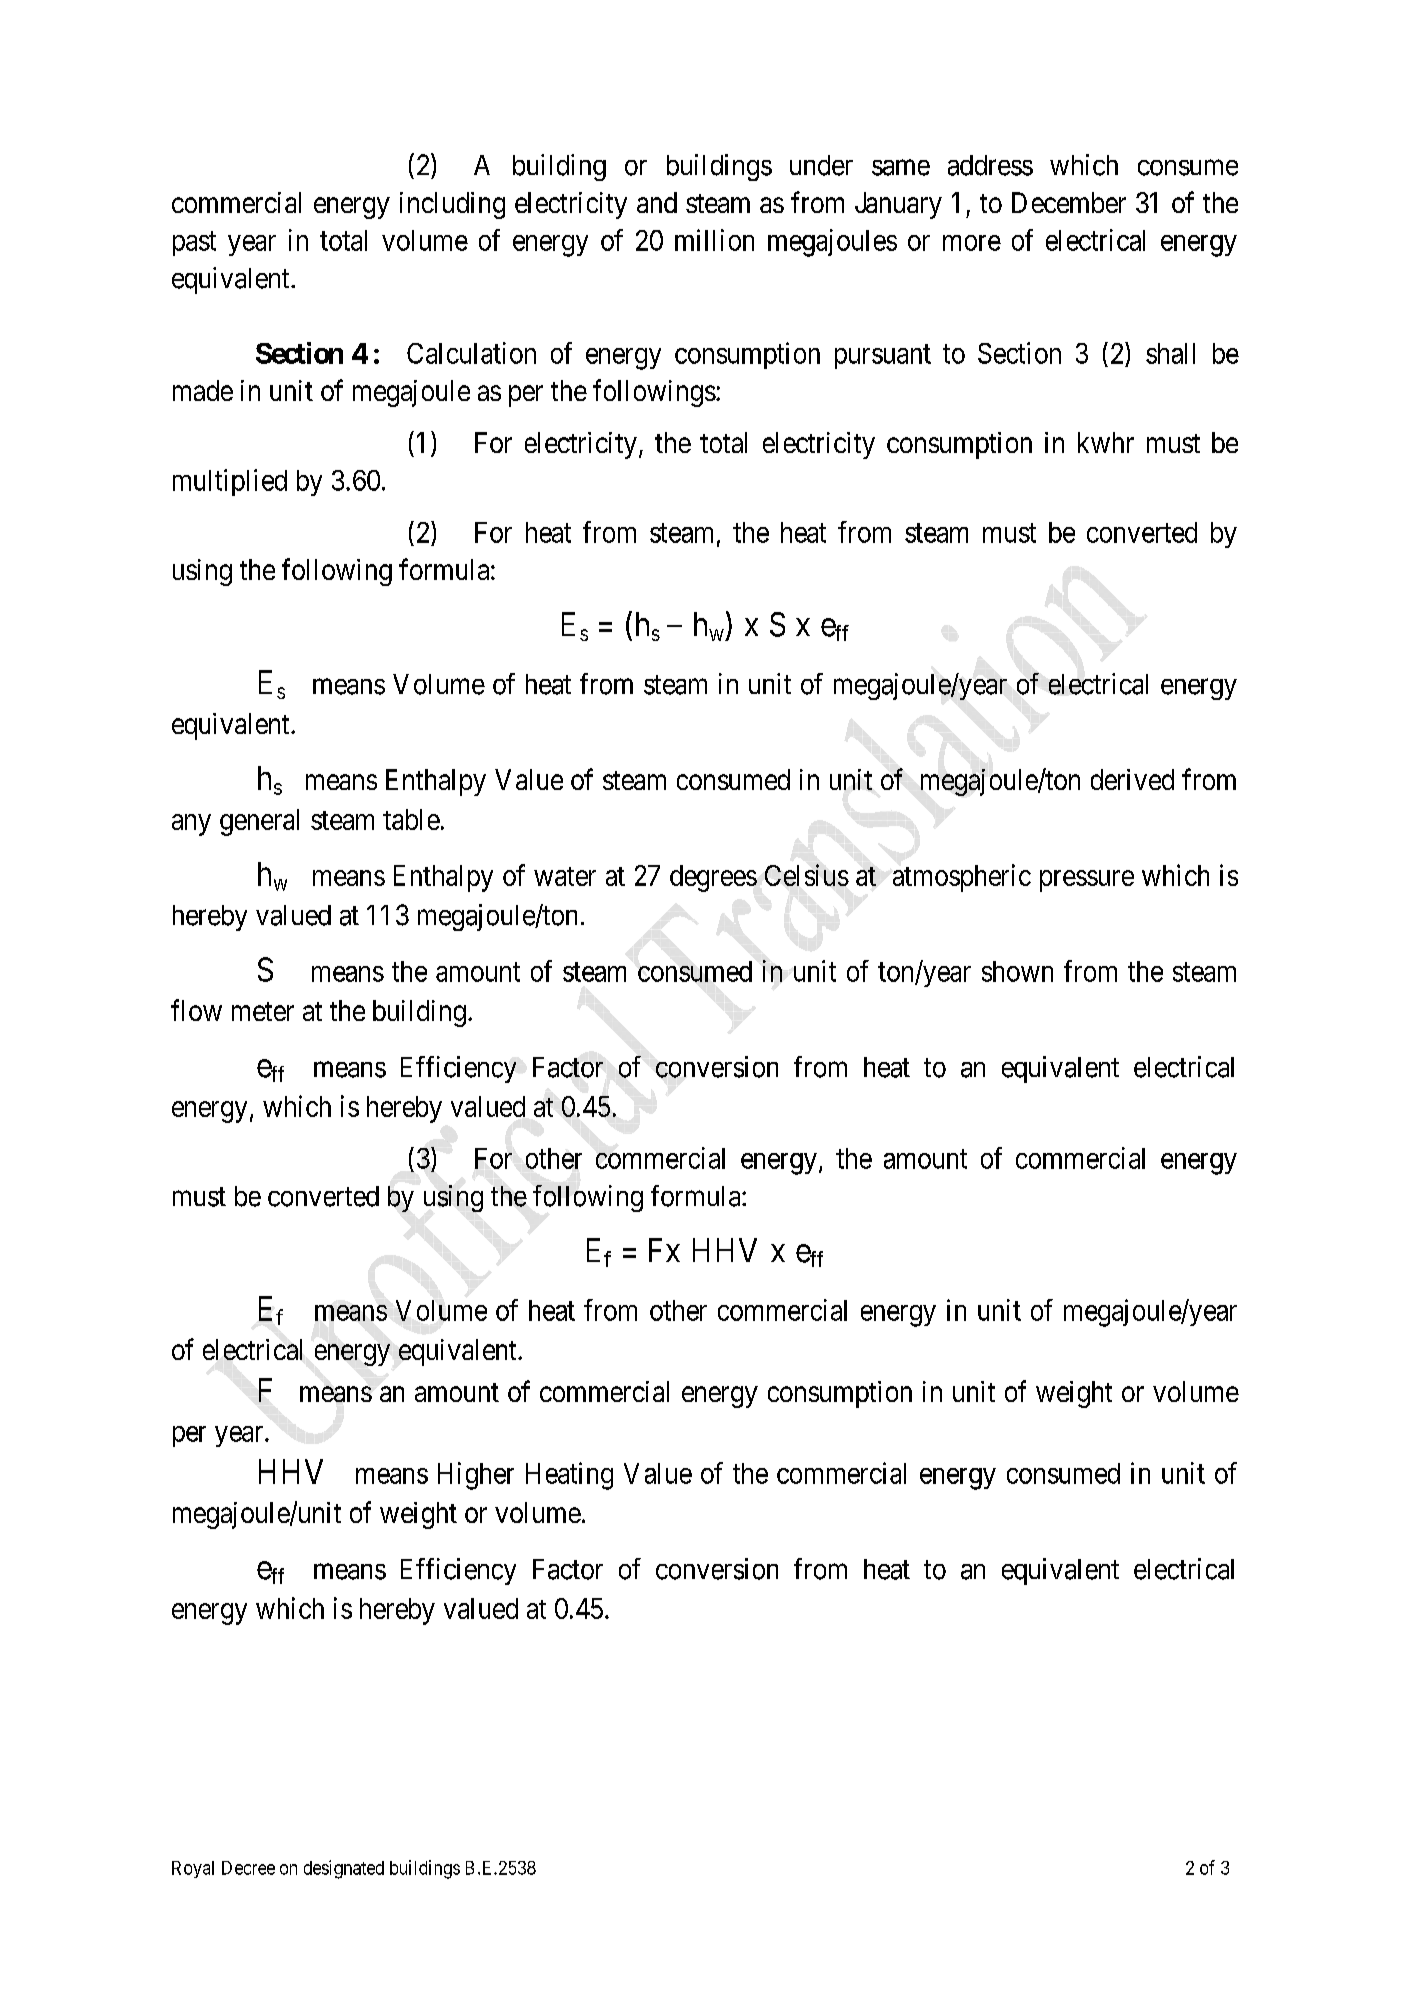 The width and height of the screenshot is (1411, 1996). What do you see at coordinates (248, 1868) in the screenshot?
I see `Decree` at bounding box center [248, 1868].
